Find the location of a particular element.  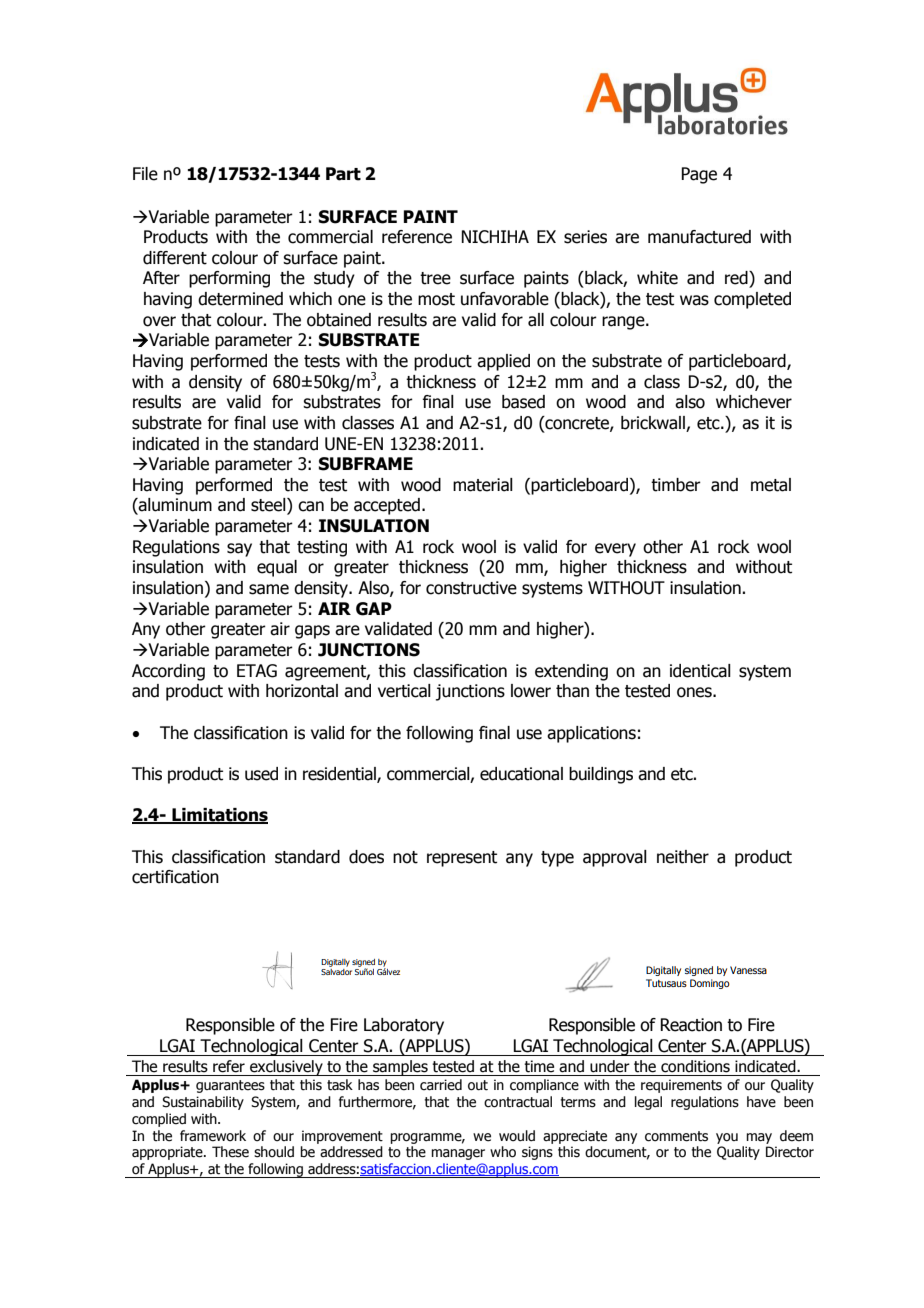

steel is located at coordinates (269, 506).
